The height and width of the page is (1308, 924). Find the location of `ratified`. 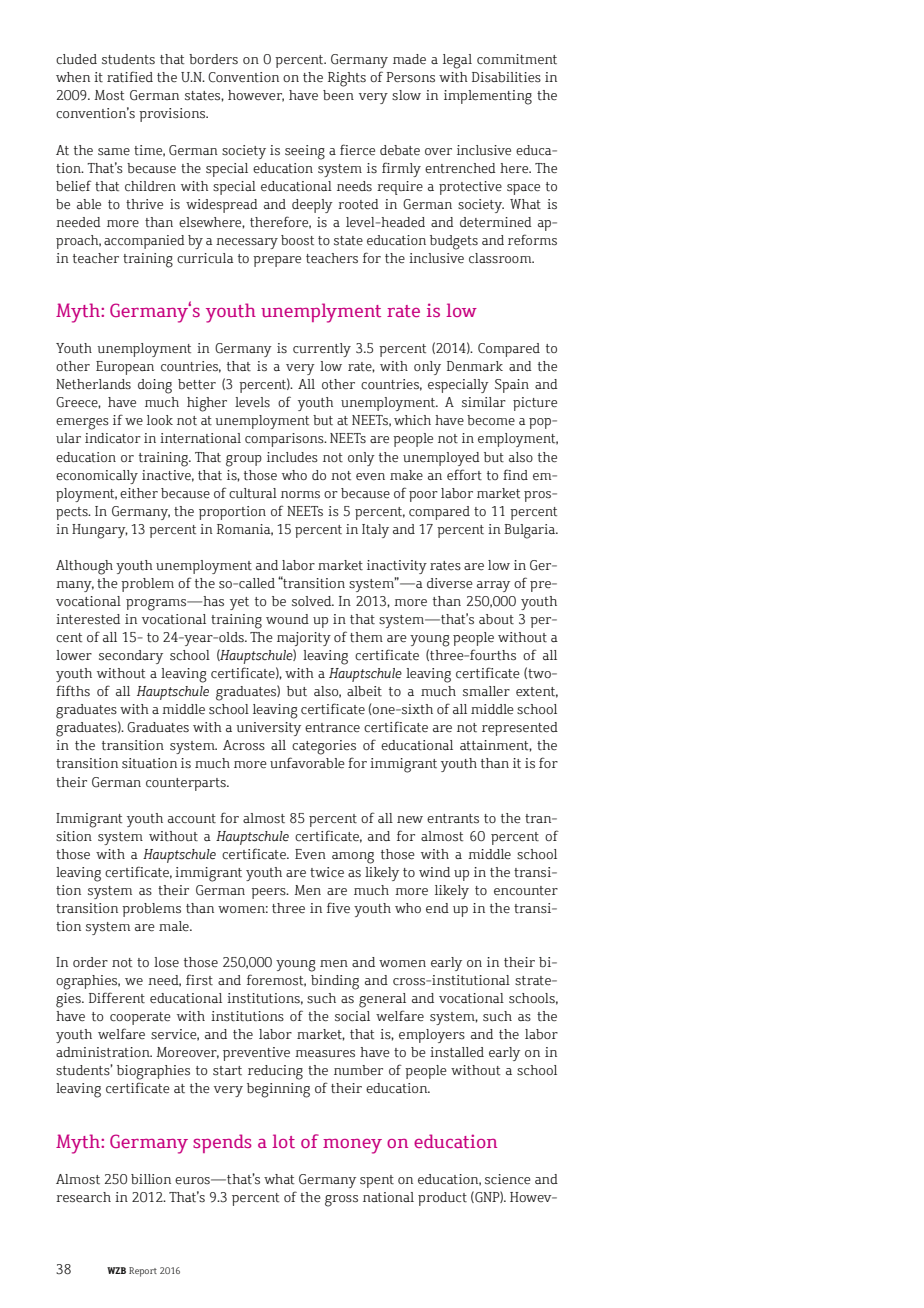

ratified is located at coordinates (130, 77).
